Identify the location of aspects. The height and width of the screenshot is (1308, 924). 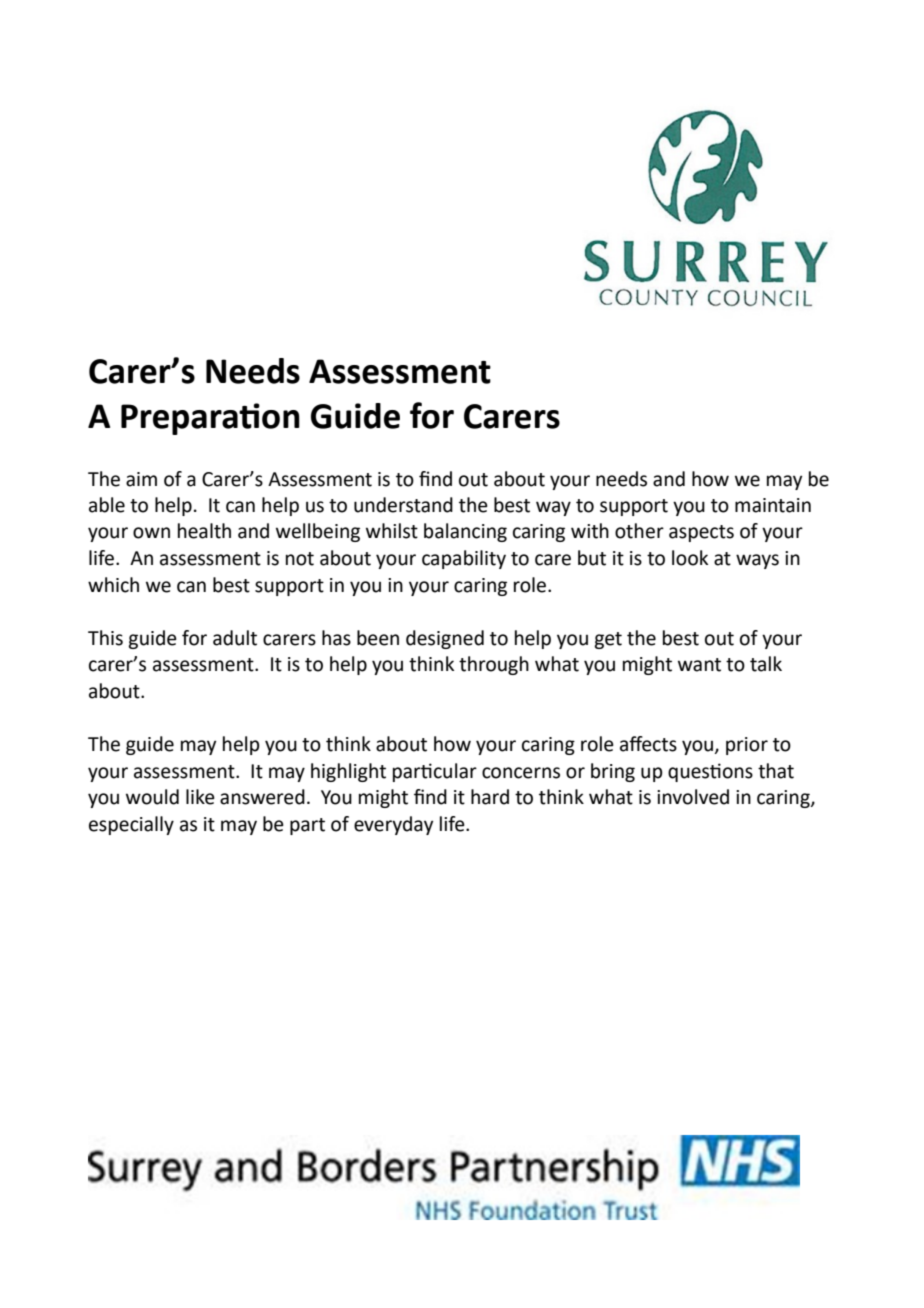
(701, 533).
